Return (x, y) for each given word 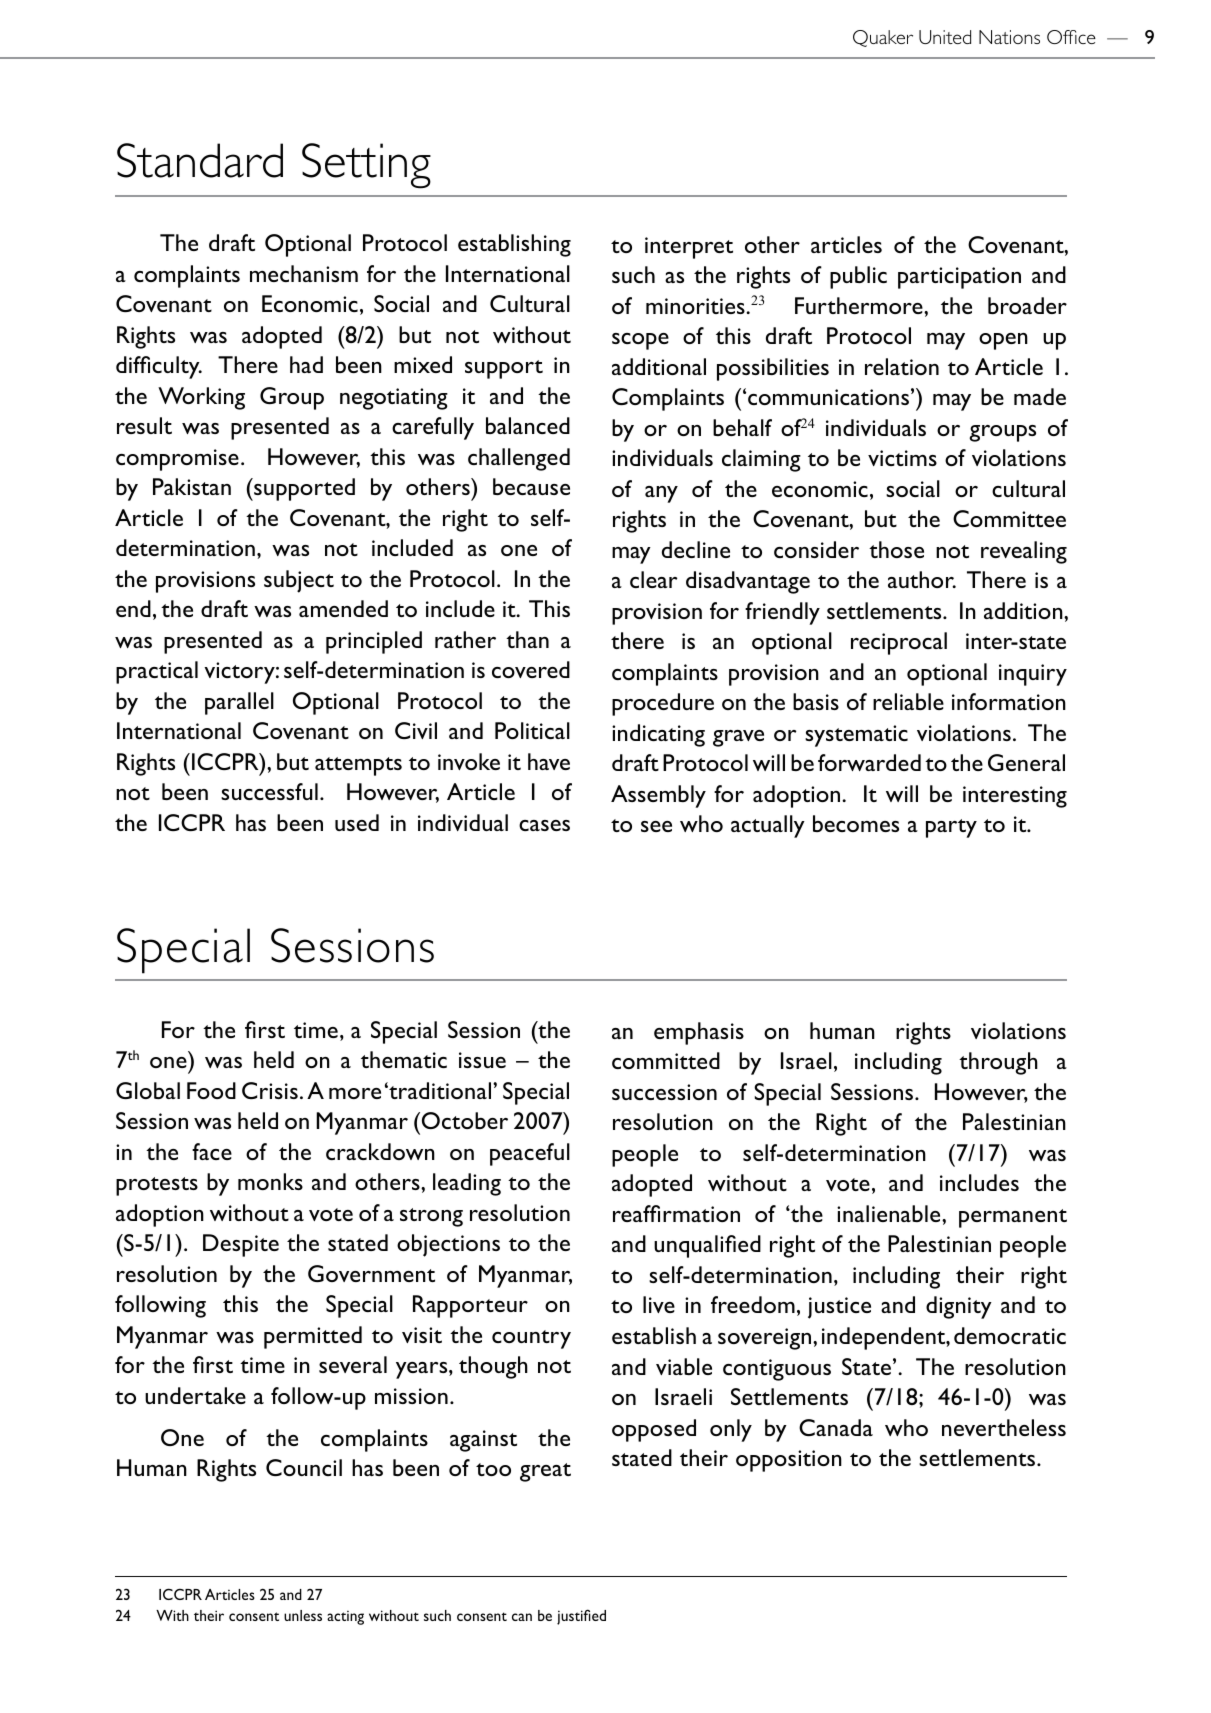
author (922, 579)
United (945, 37)
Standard (200, 160)
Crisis (270, 1090)
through (998, 1063)
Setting (366, 166)
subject (299, 581)
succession (664, 1092)
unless (303, 1615)
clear (653, 579)
